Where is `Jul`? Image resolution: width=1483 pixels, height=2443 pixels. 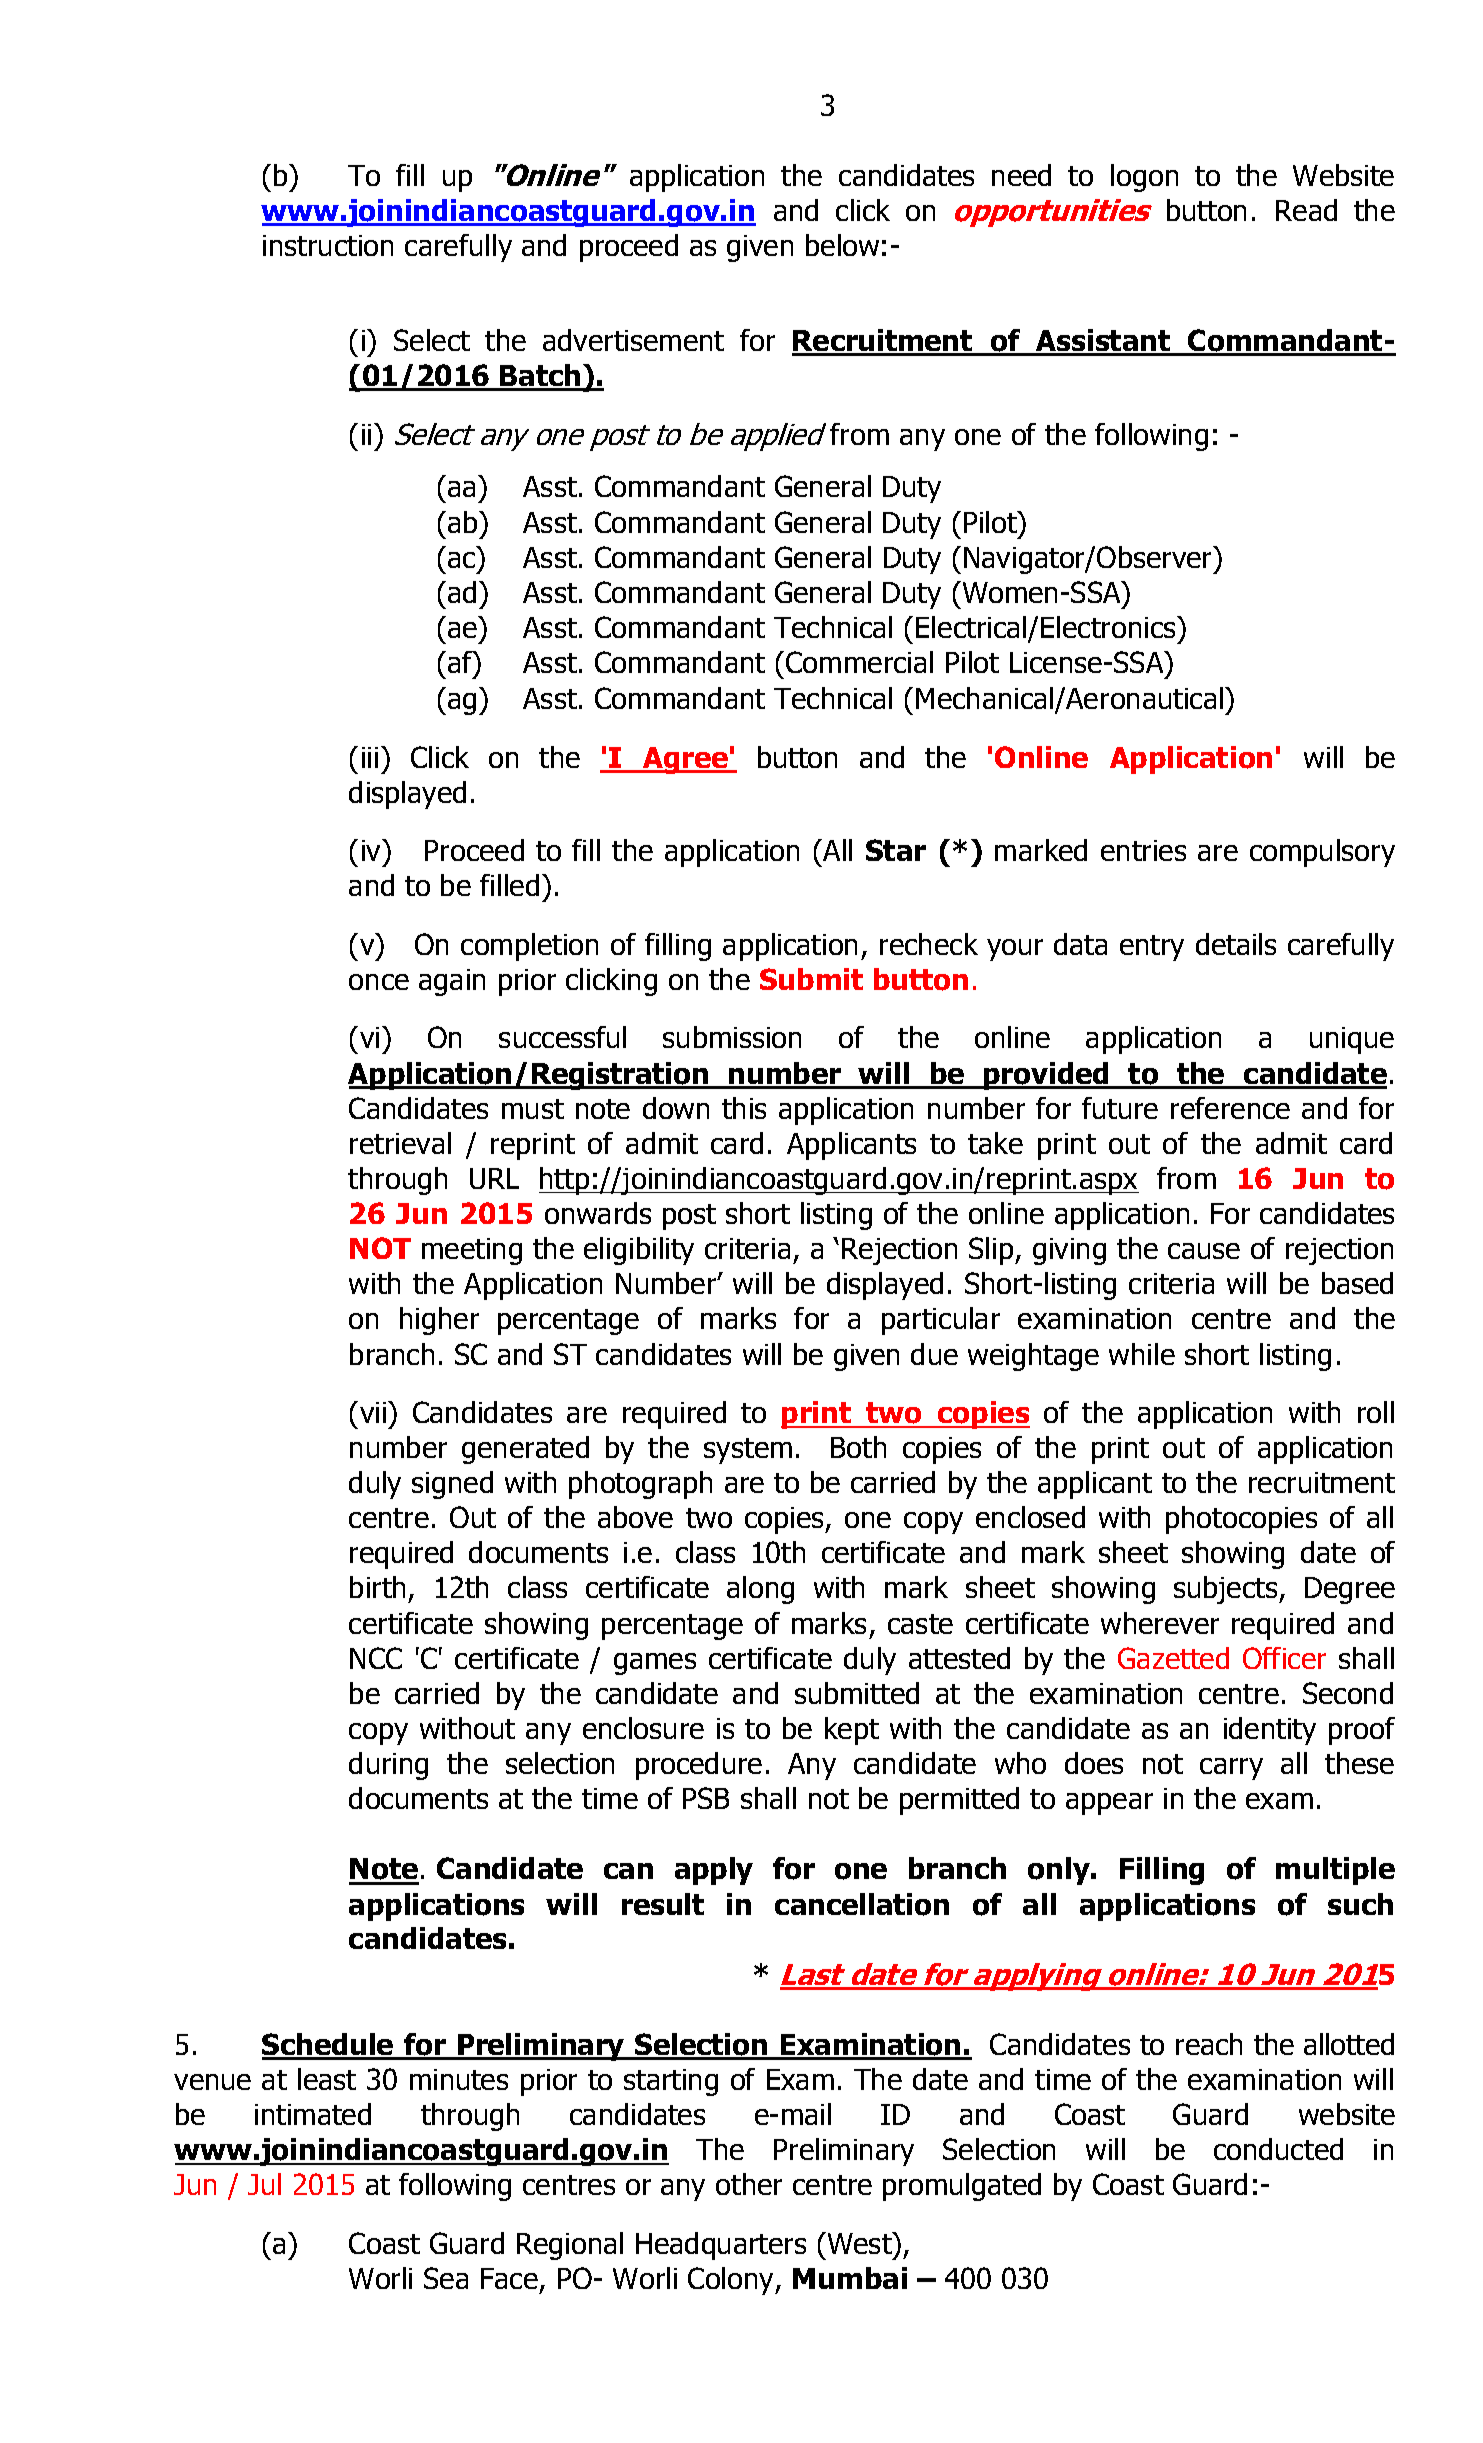
Jul is located at coordinates (264, 2184).
